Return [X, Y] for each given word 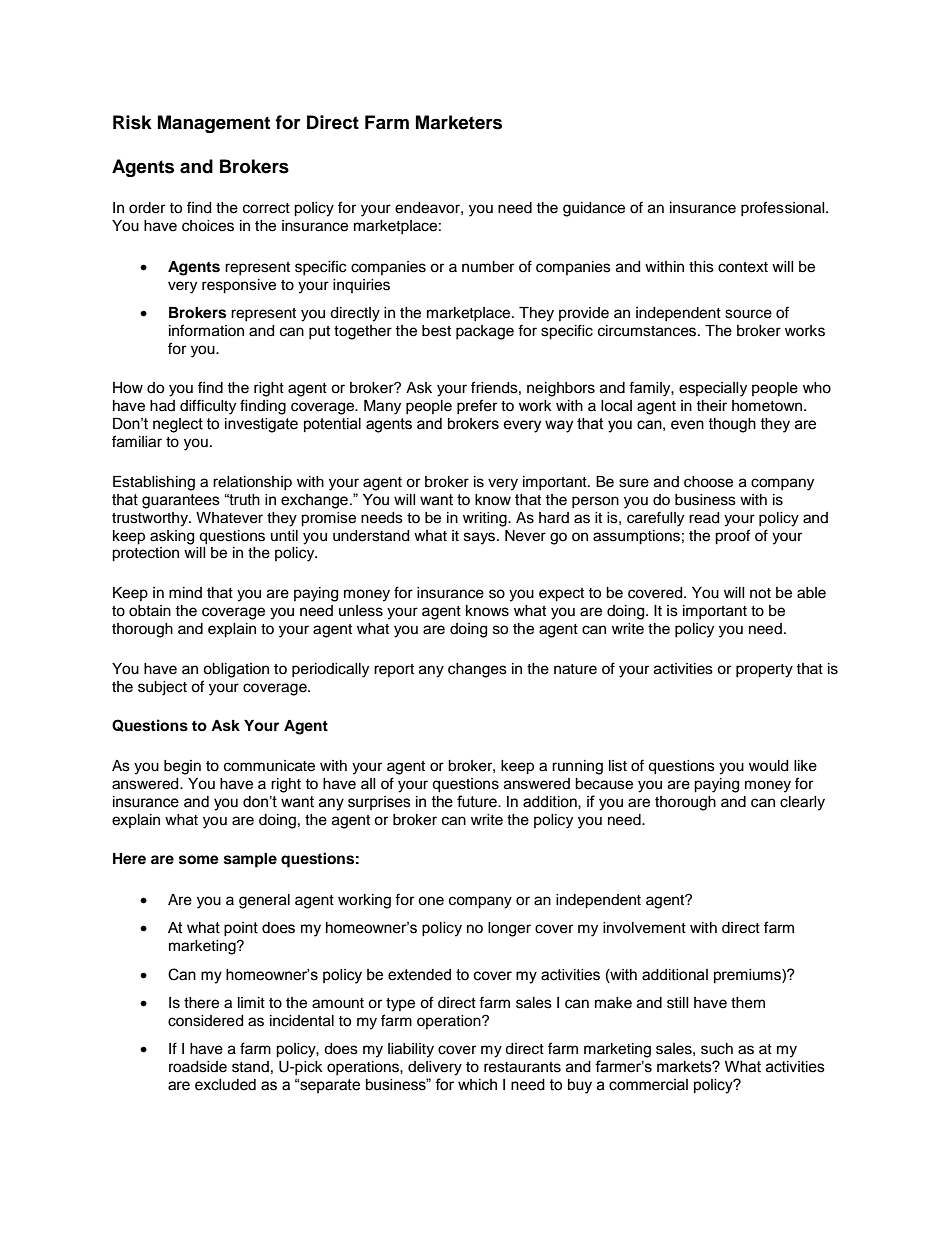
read [704, 518]
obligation [236, 670]
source [748, 314]
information [206, 330]
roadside [198, 1067]
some [199, 860]
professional [784, 208]
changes [477, 670]
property [764, 671]
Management [214, 124]
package [485, 332]
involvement [644, 928]
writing [486, 519]
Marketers [459, 122]
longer [509, 929]
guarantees [181, 501]
